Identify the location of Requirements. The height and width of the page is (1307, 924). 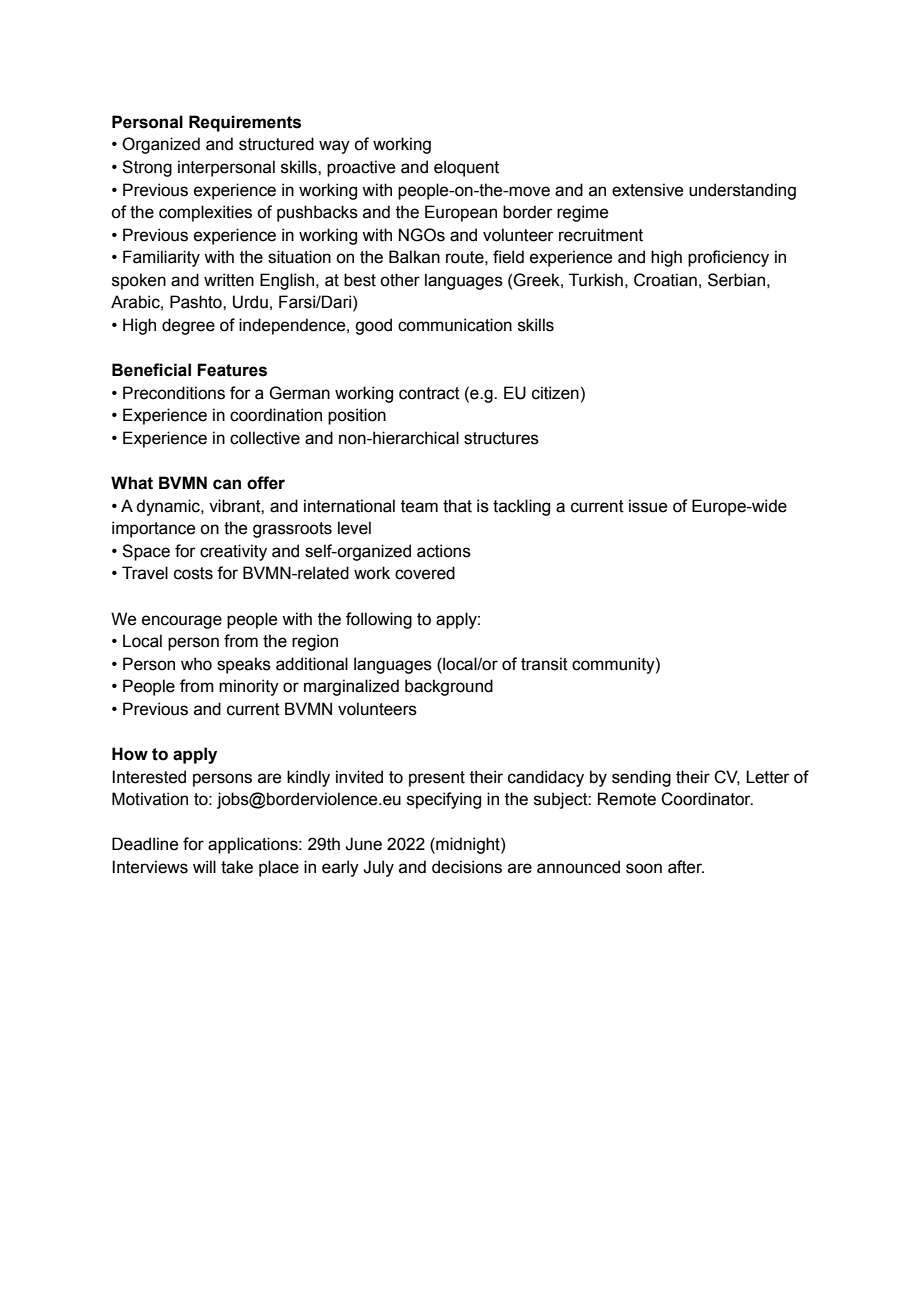
(245, 123).
